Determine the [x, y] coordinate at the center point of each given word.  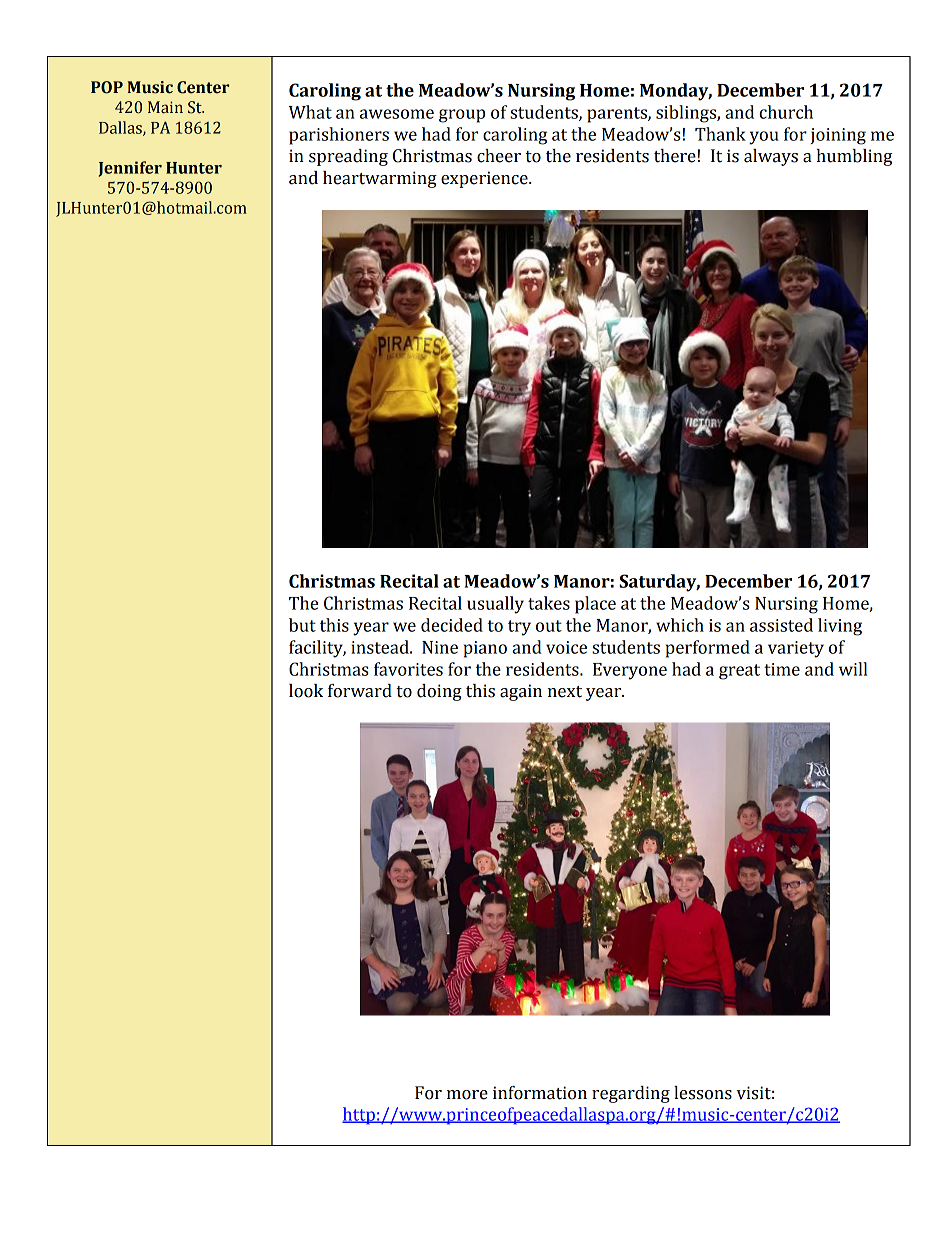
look [306, 691]
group [462, 116]
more [467, 1095]
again [521, 692]
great [739, 672]
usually [495, 605]
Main [165, 107]
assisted [781, 625]
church [786, 112]
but [302, 625]
